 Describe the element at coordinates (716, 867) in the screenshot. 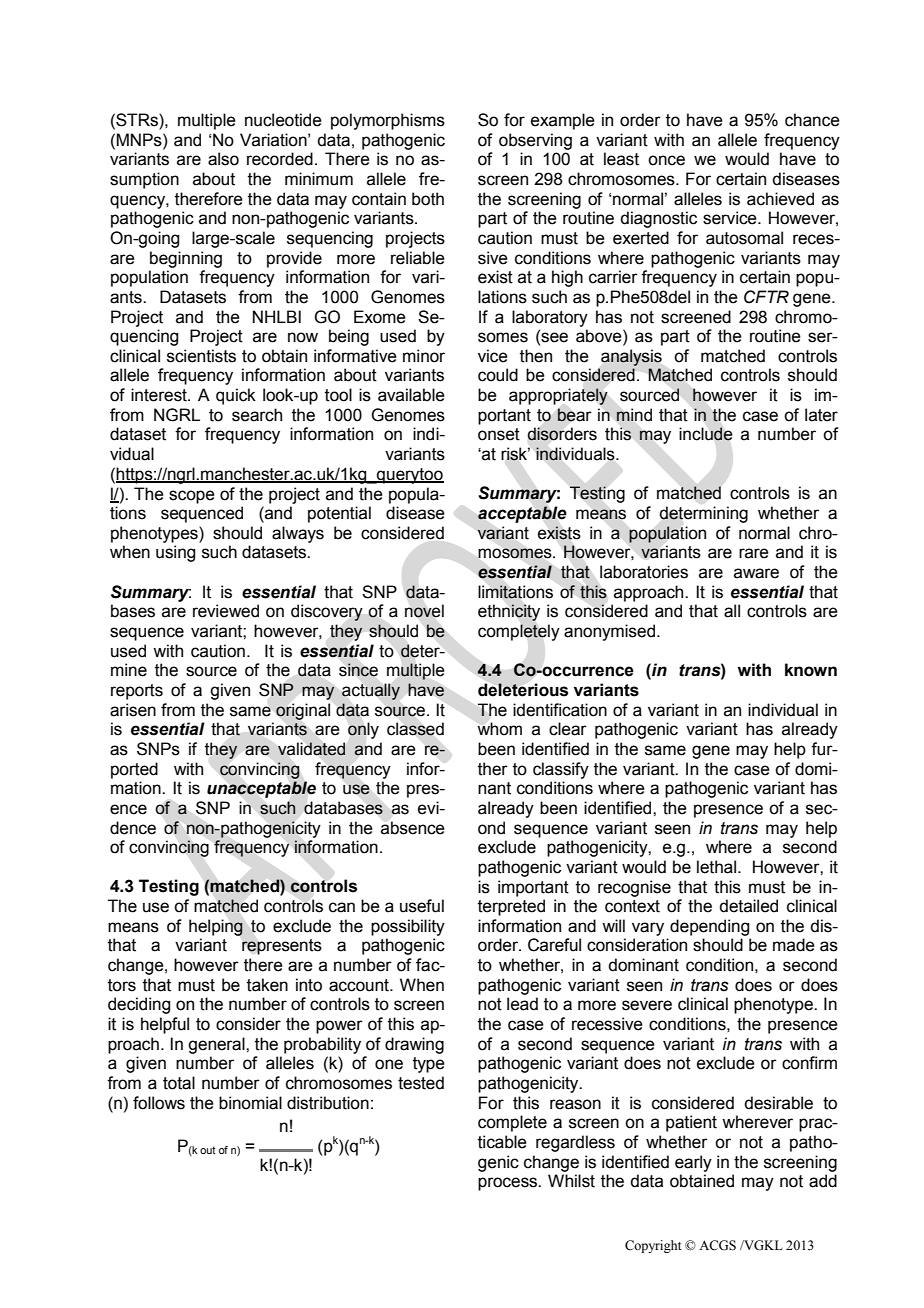

I see `lethal` at that location.
